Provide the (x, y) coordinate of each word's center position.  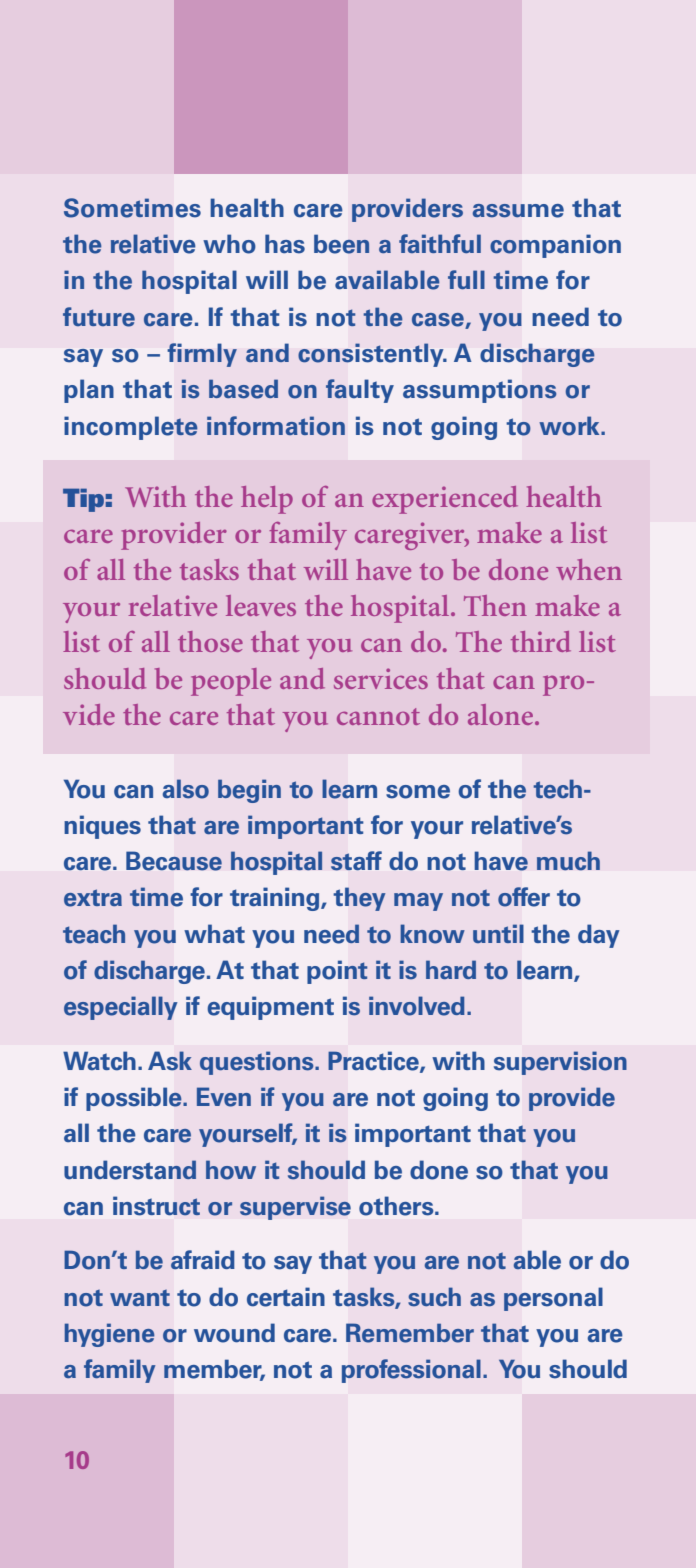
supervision (560, 1063)
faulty (360, 391)
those (210, 641)
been (341, 244)
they (359, 899)
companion (555, 246)
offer (524, 897)
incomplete (131, 428)
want (140, 1298)
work (570, 426)
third (541, 641)
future (99, 317)
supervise (295, 1208)
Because (174, 861)
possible (135, 1099)
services (381, 678)
